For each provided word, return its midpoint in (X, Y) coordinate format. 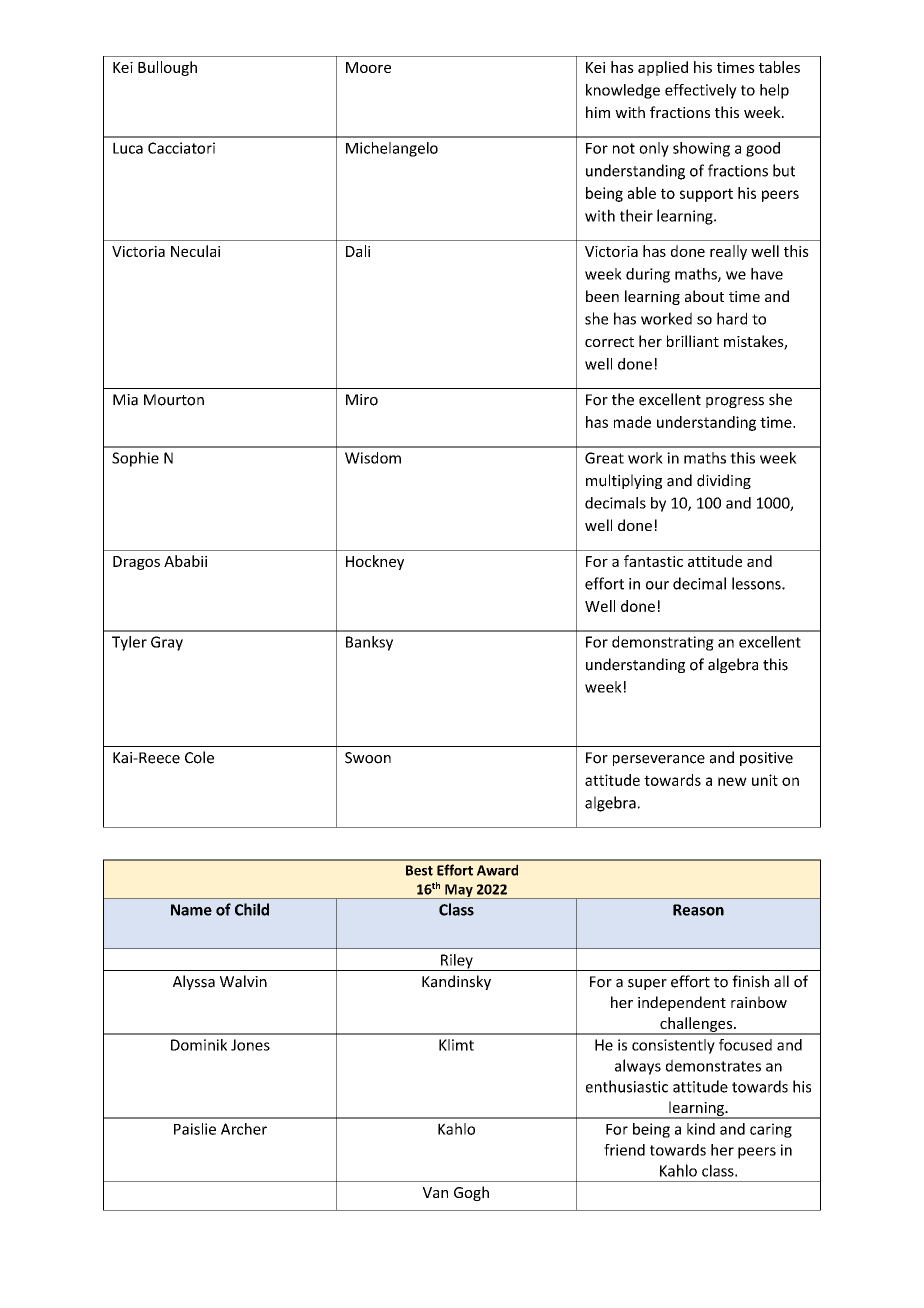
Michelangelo (392, 149)
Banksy (369, 643)
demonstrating (663, 643)
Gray (167, 643)
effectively (701, 91)
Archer (244, 1129)
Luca (128, 148)
